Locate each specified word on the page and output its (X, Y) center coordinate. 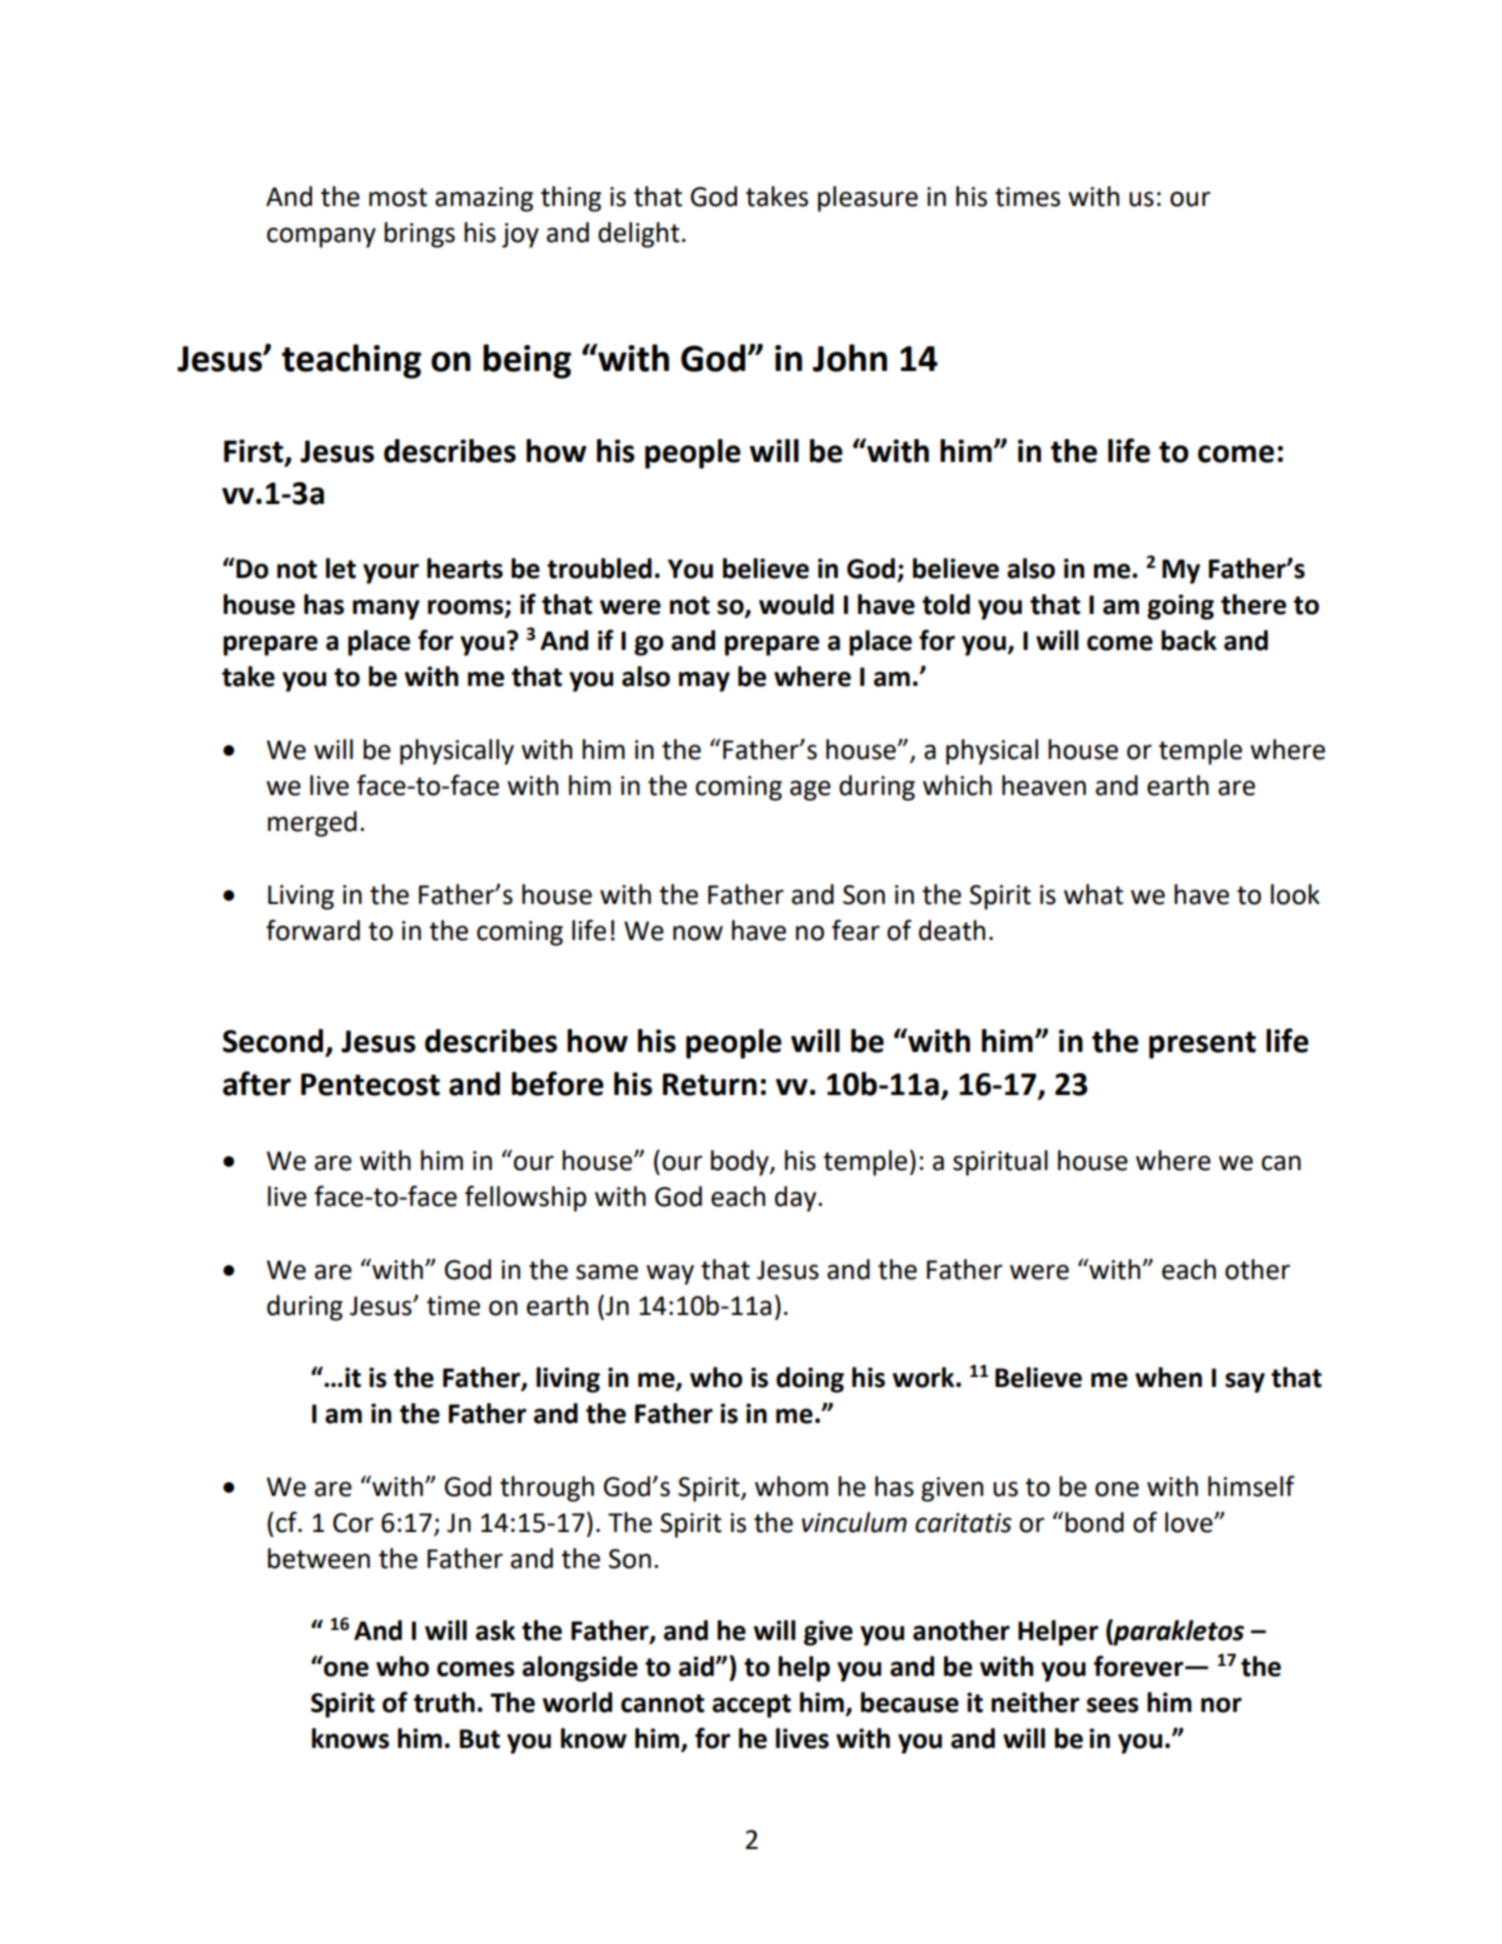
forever (1140, 1666)
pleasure (868, 199)
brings (419, 235)
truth (444, 1702)
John (850, 358)
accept (751, 1706)
